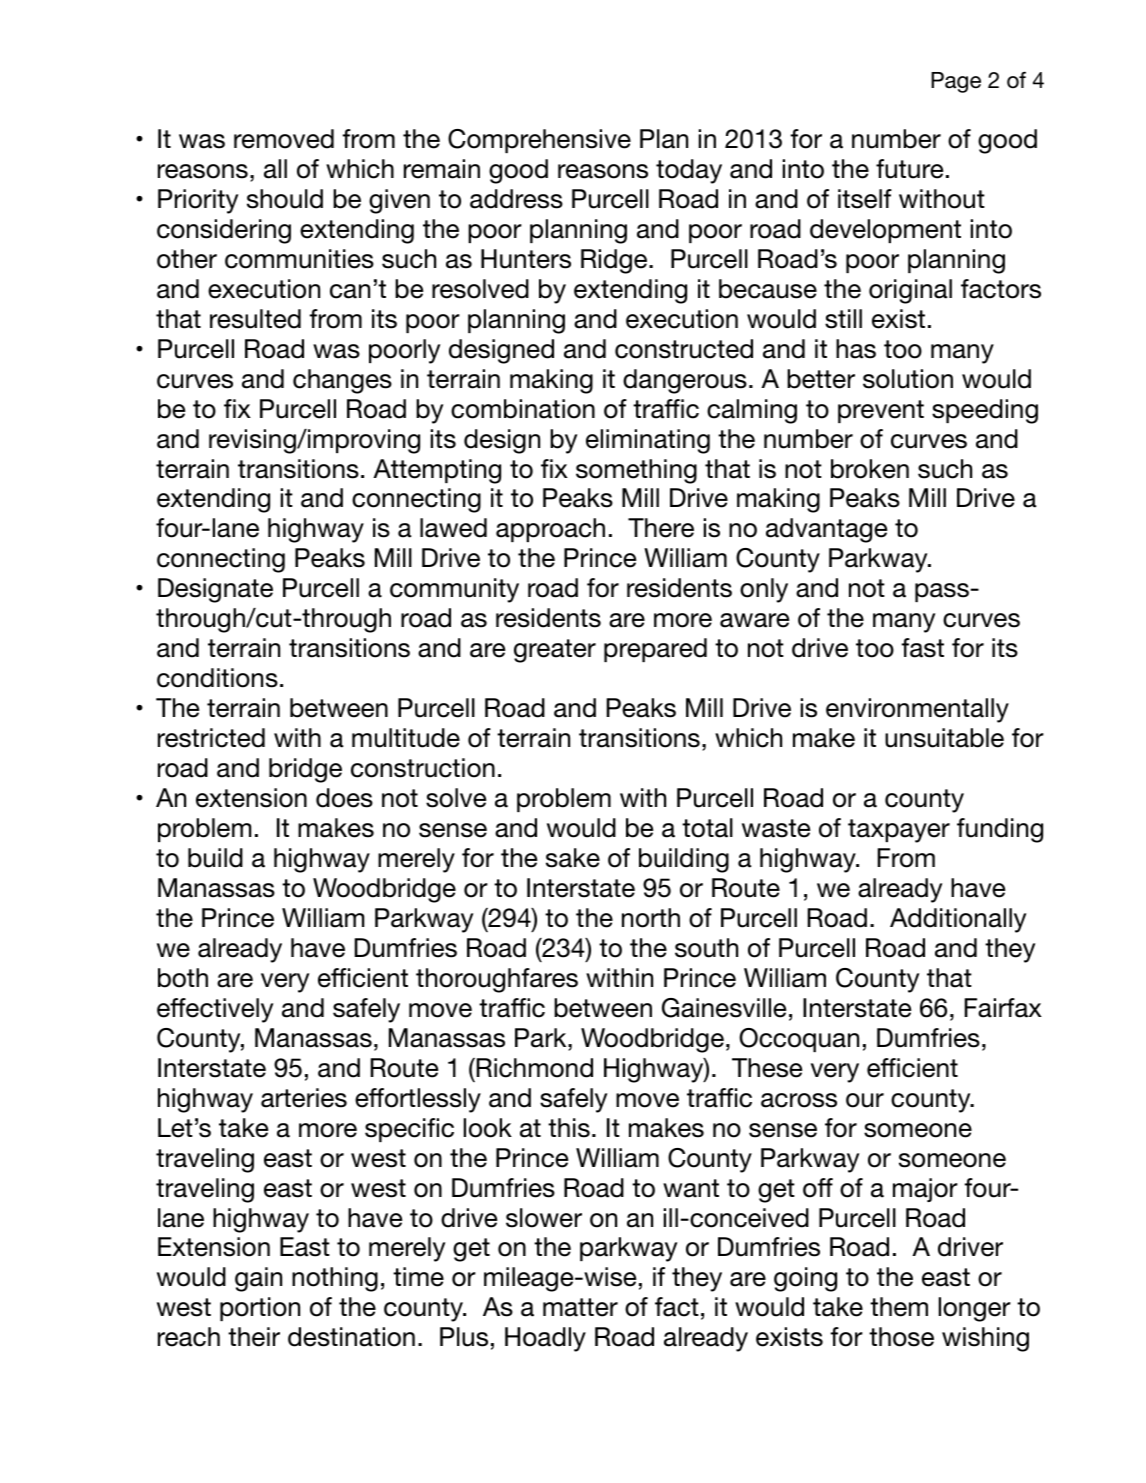 This screenshot has height=1483, width=1146. Describe the element at coordinates (958, 920) in the screenshot. I see `Additionally` at that location.
